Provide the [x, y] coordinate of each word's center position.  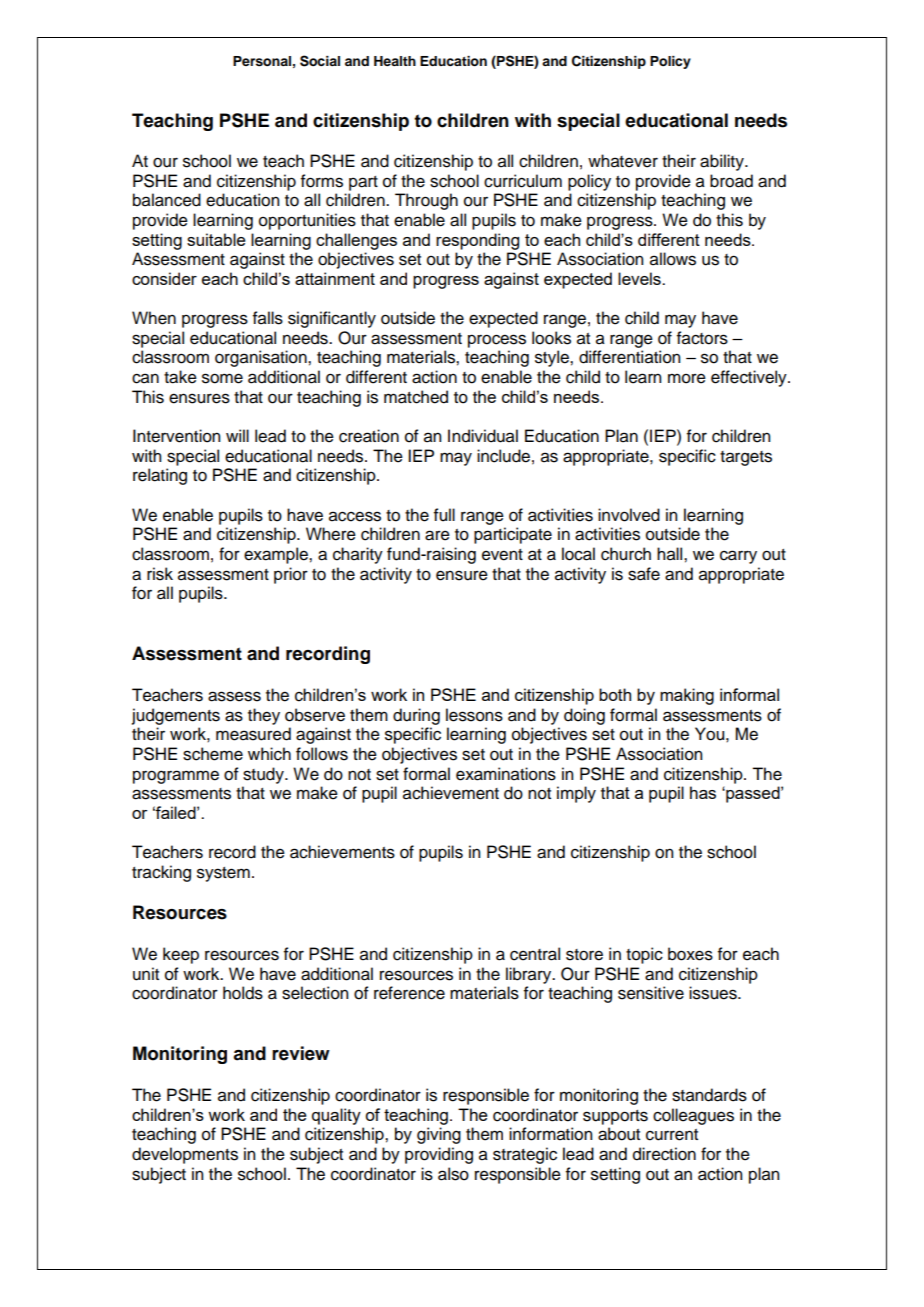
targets [746, 458]
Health [395, 61]
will [237, 435]
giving [439, 1135]
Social [320, 61]
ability [723, 162]
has [703, 792]
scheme [213, 754]
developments [185, 1155]
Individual [483, 436]
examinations [506, 774]
